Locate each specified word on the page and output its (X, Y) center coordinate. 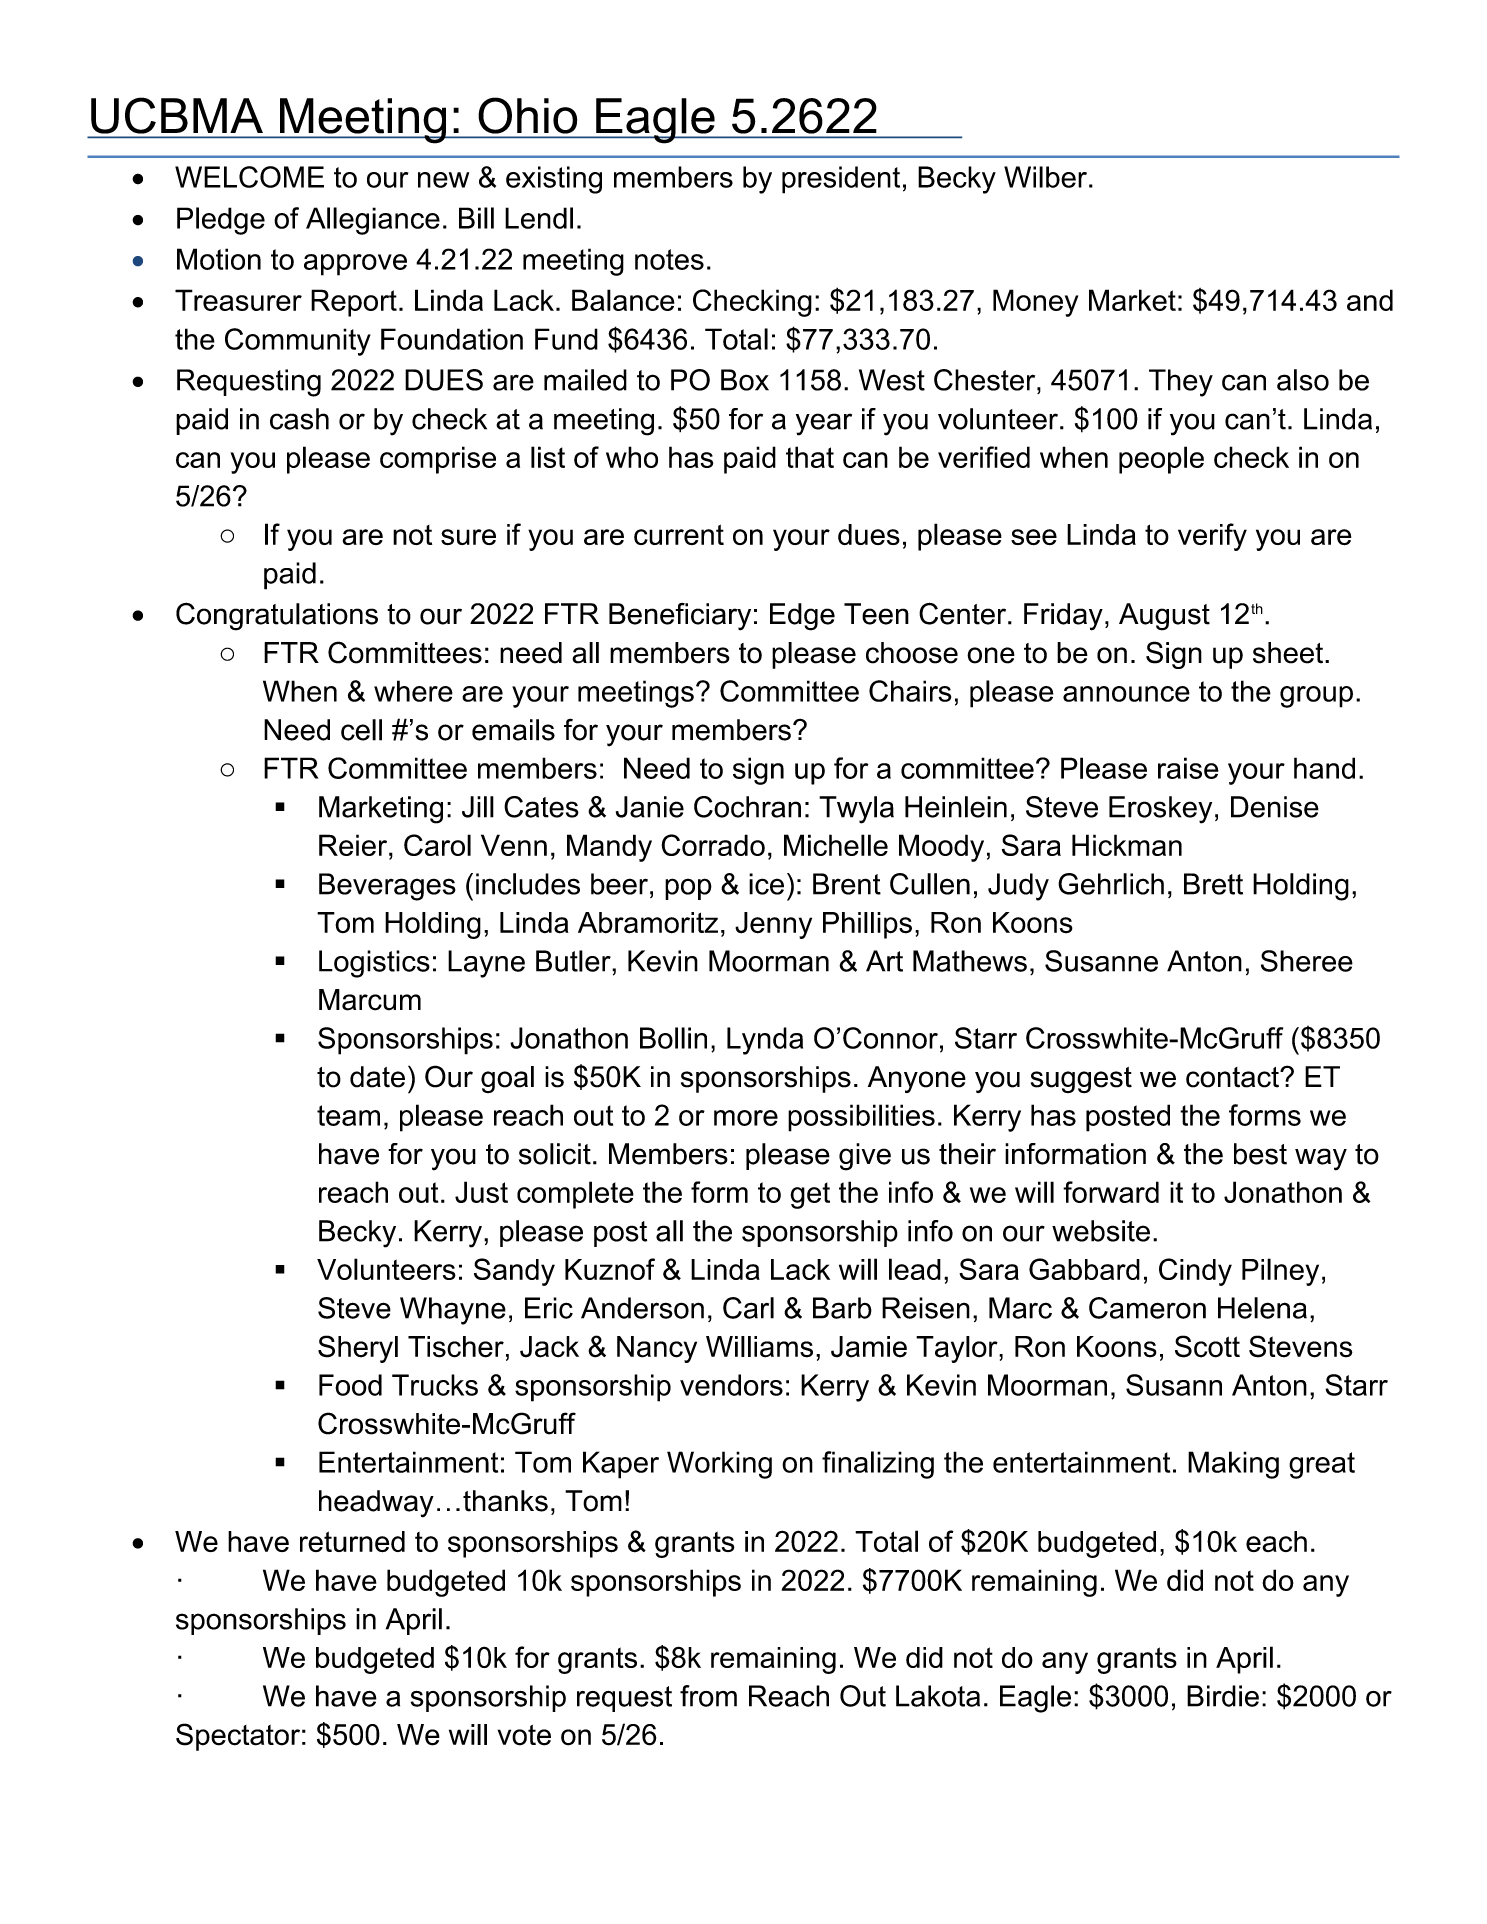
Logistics (374, 964)
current (679, 534)
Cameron (1147, 1308)
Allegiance (373, 221)
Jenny (773, 925)
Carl (748, 1308)
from (708, 1696)
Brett (1213, 884)
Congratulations (277, 616)
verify (1212, 537)
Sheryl (358, 1349)
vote (524, 1735)
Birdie (1223, 1696)
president (841, 180)
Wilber (1045, 177)
